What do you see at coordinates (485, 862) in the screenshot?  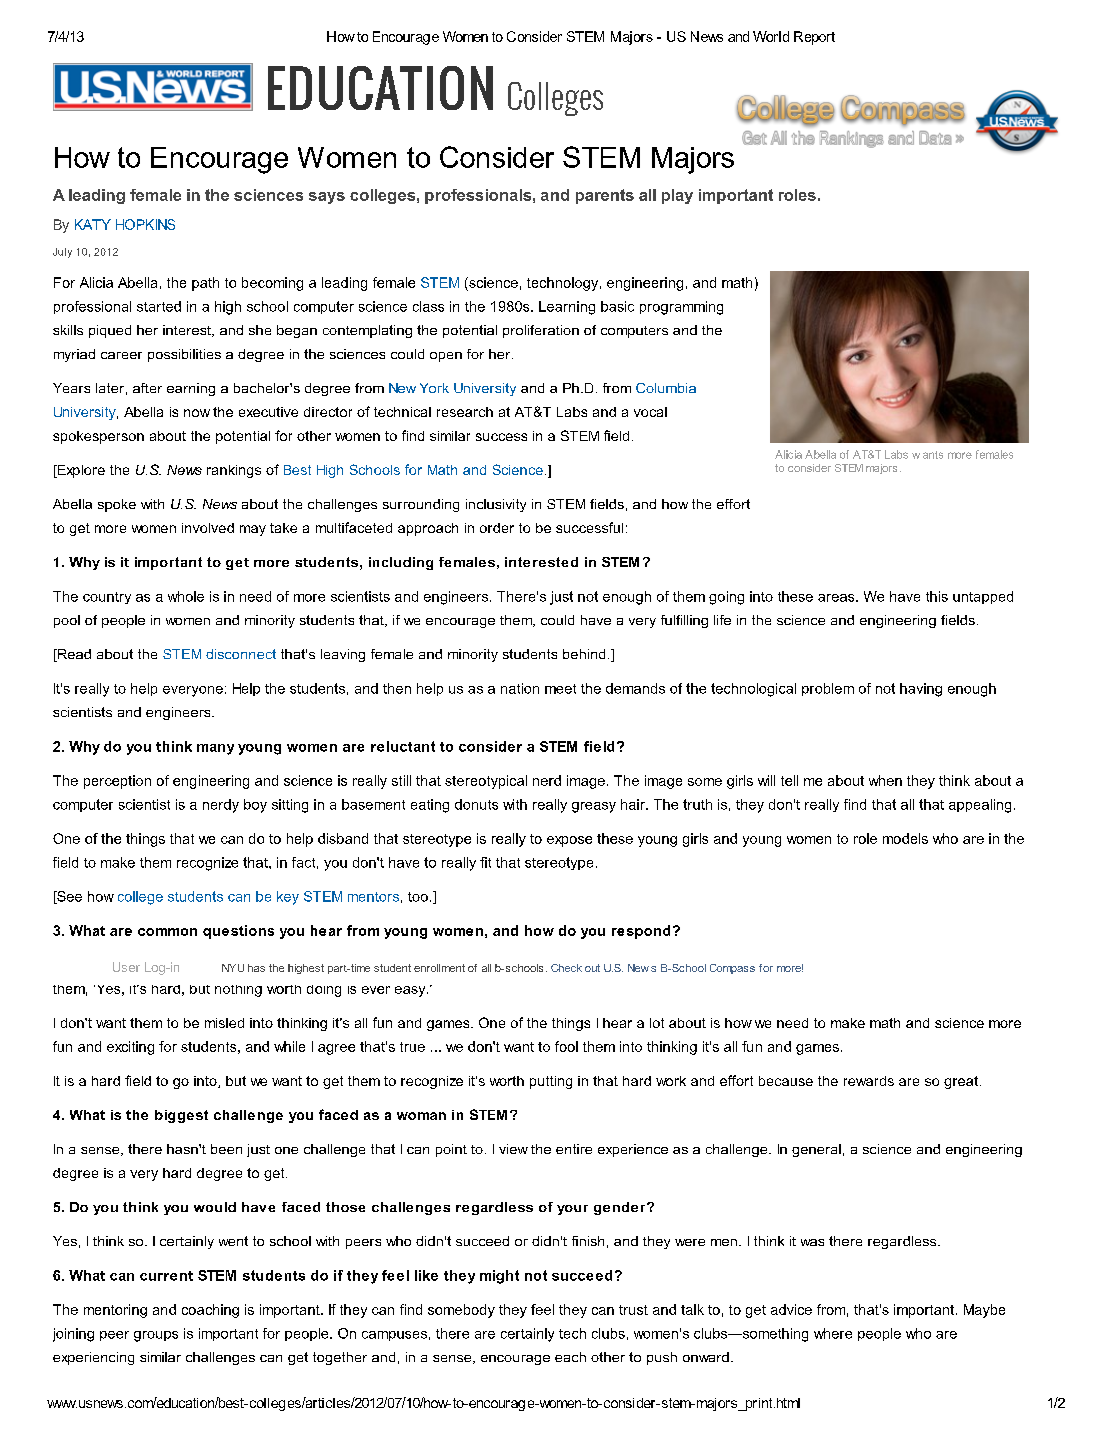 I see `fit` at bounding box center [485, 862].
